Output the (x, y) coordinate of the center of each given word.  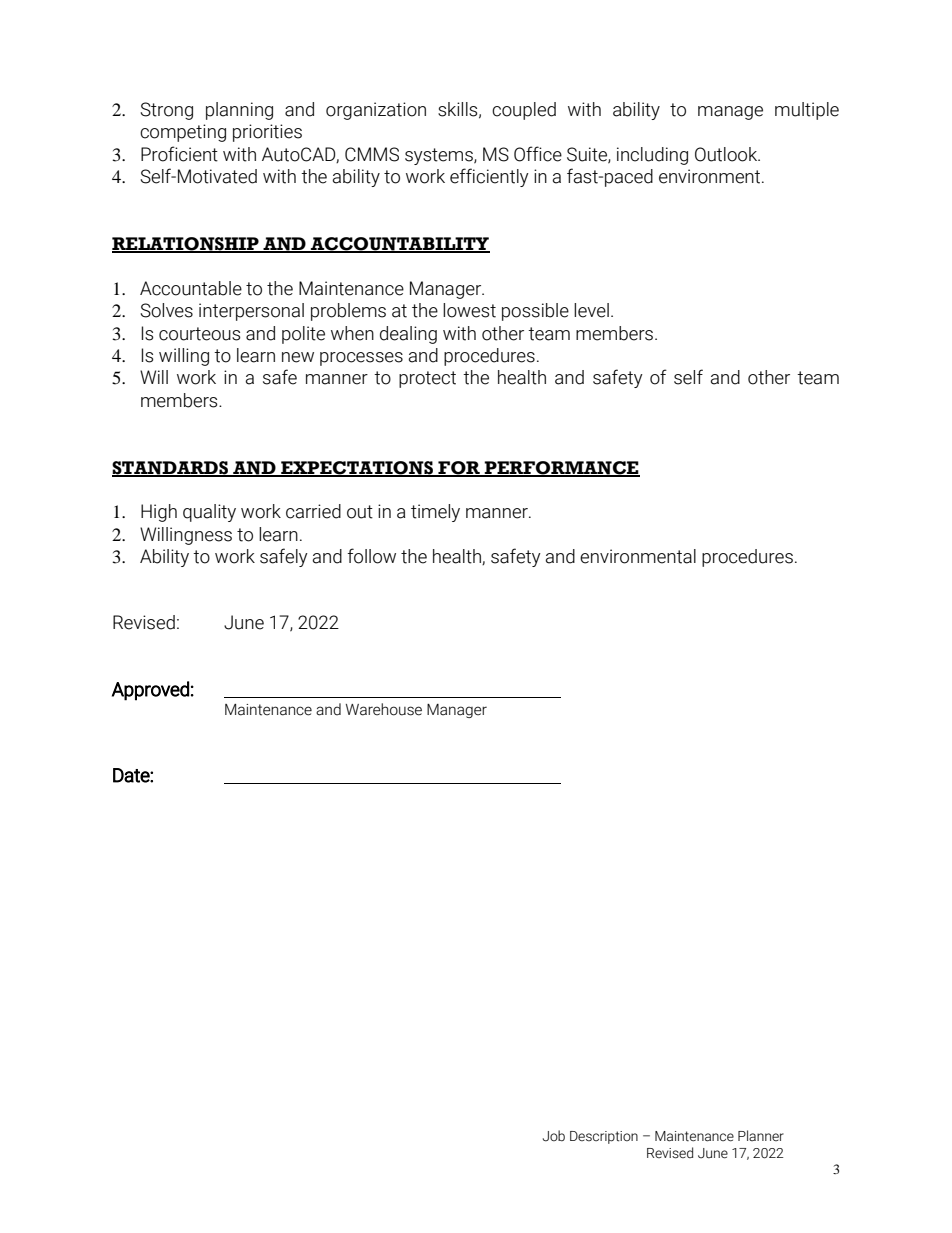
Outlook (727, 154)
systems (440, 156)
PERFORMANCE (561, 469)
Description (604, 1137)
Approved (150, 691)
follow (372, 556)
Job (554, 1136)
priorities (267, 133)
